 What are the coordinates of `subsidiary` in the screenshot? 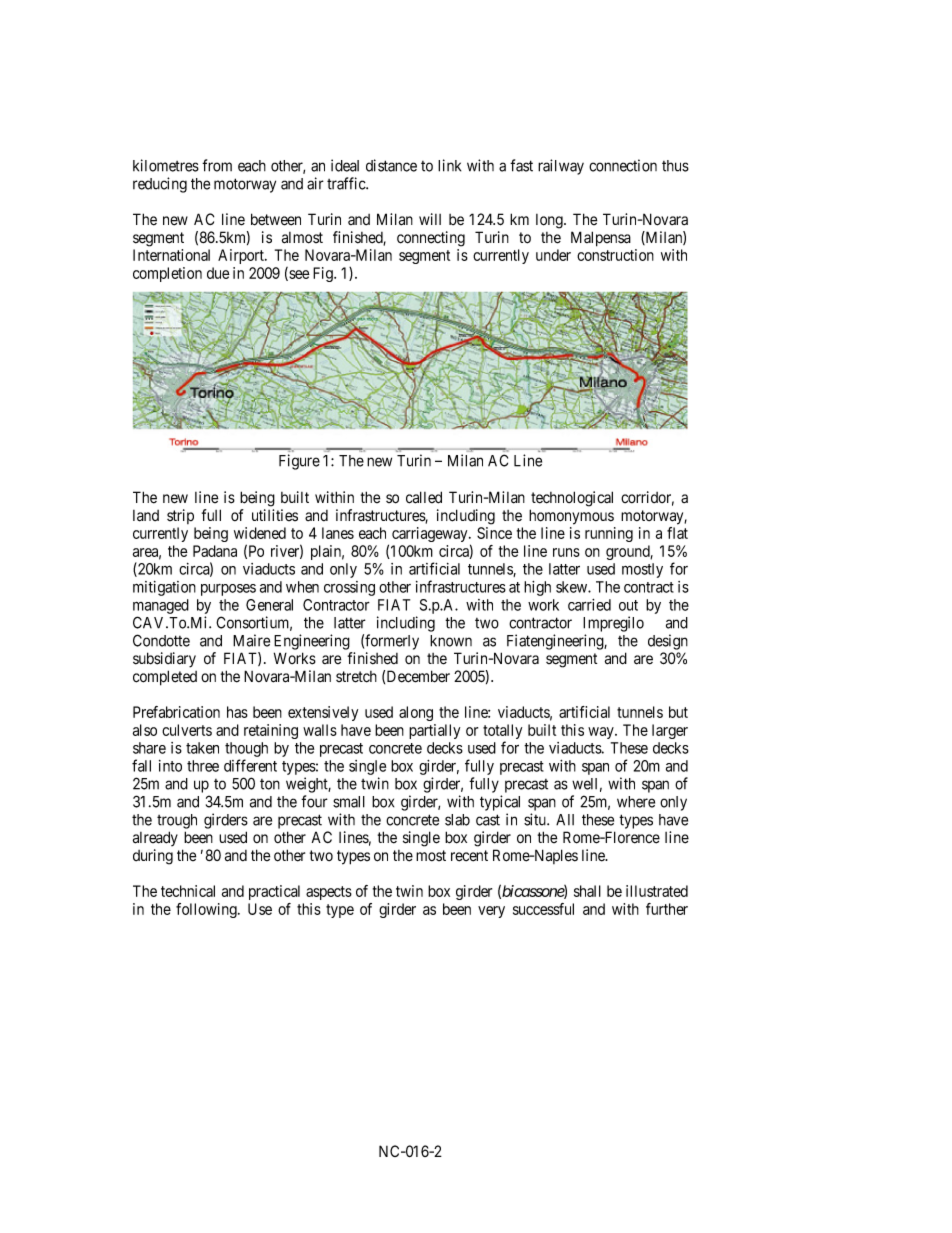 It's located at (164, 660).
